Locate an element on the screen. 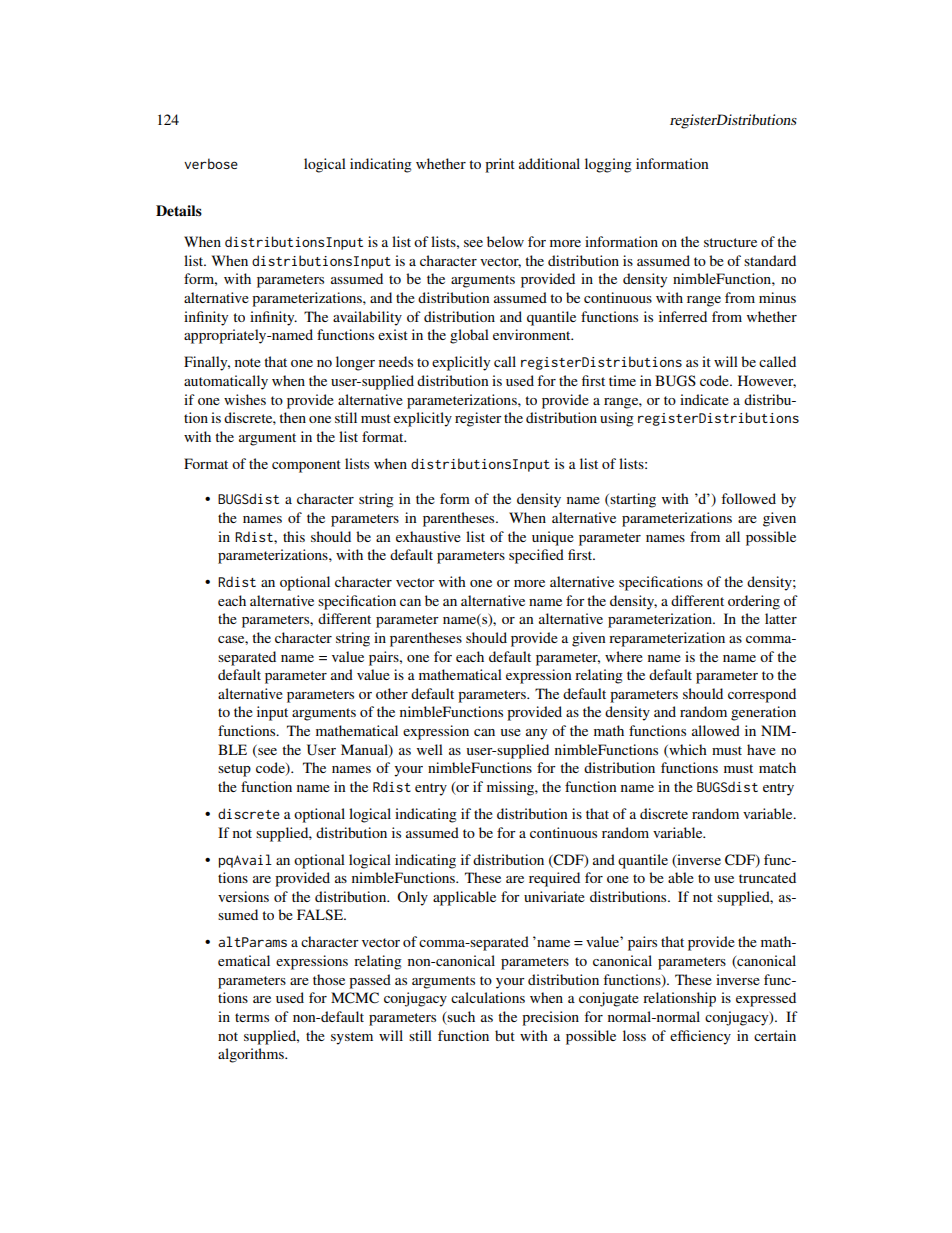  terms is located at coordinates (252, 1017).
